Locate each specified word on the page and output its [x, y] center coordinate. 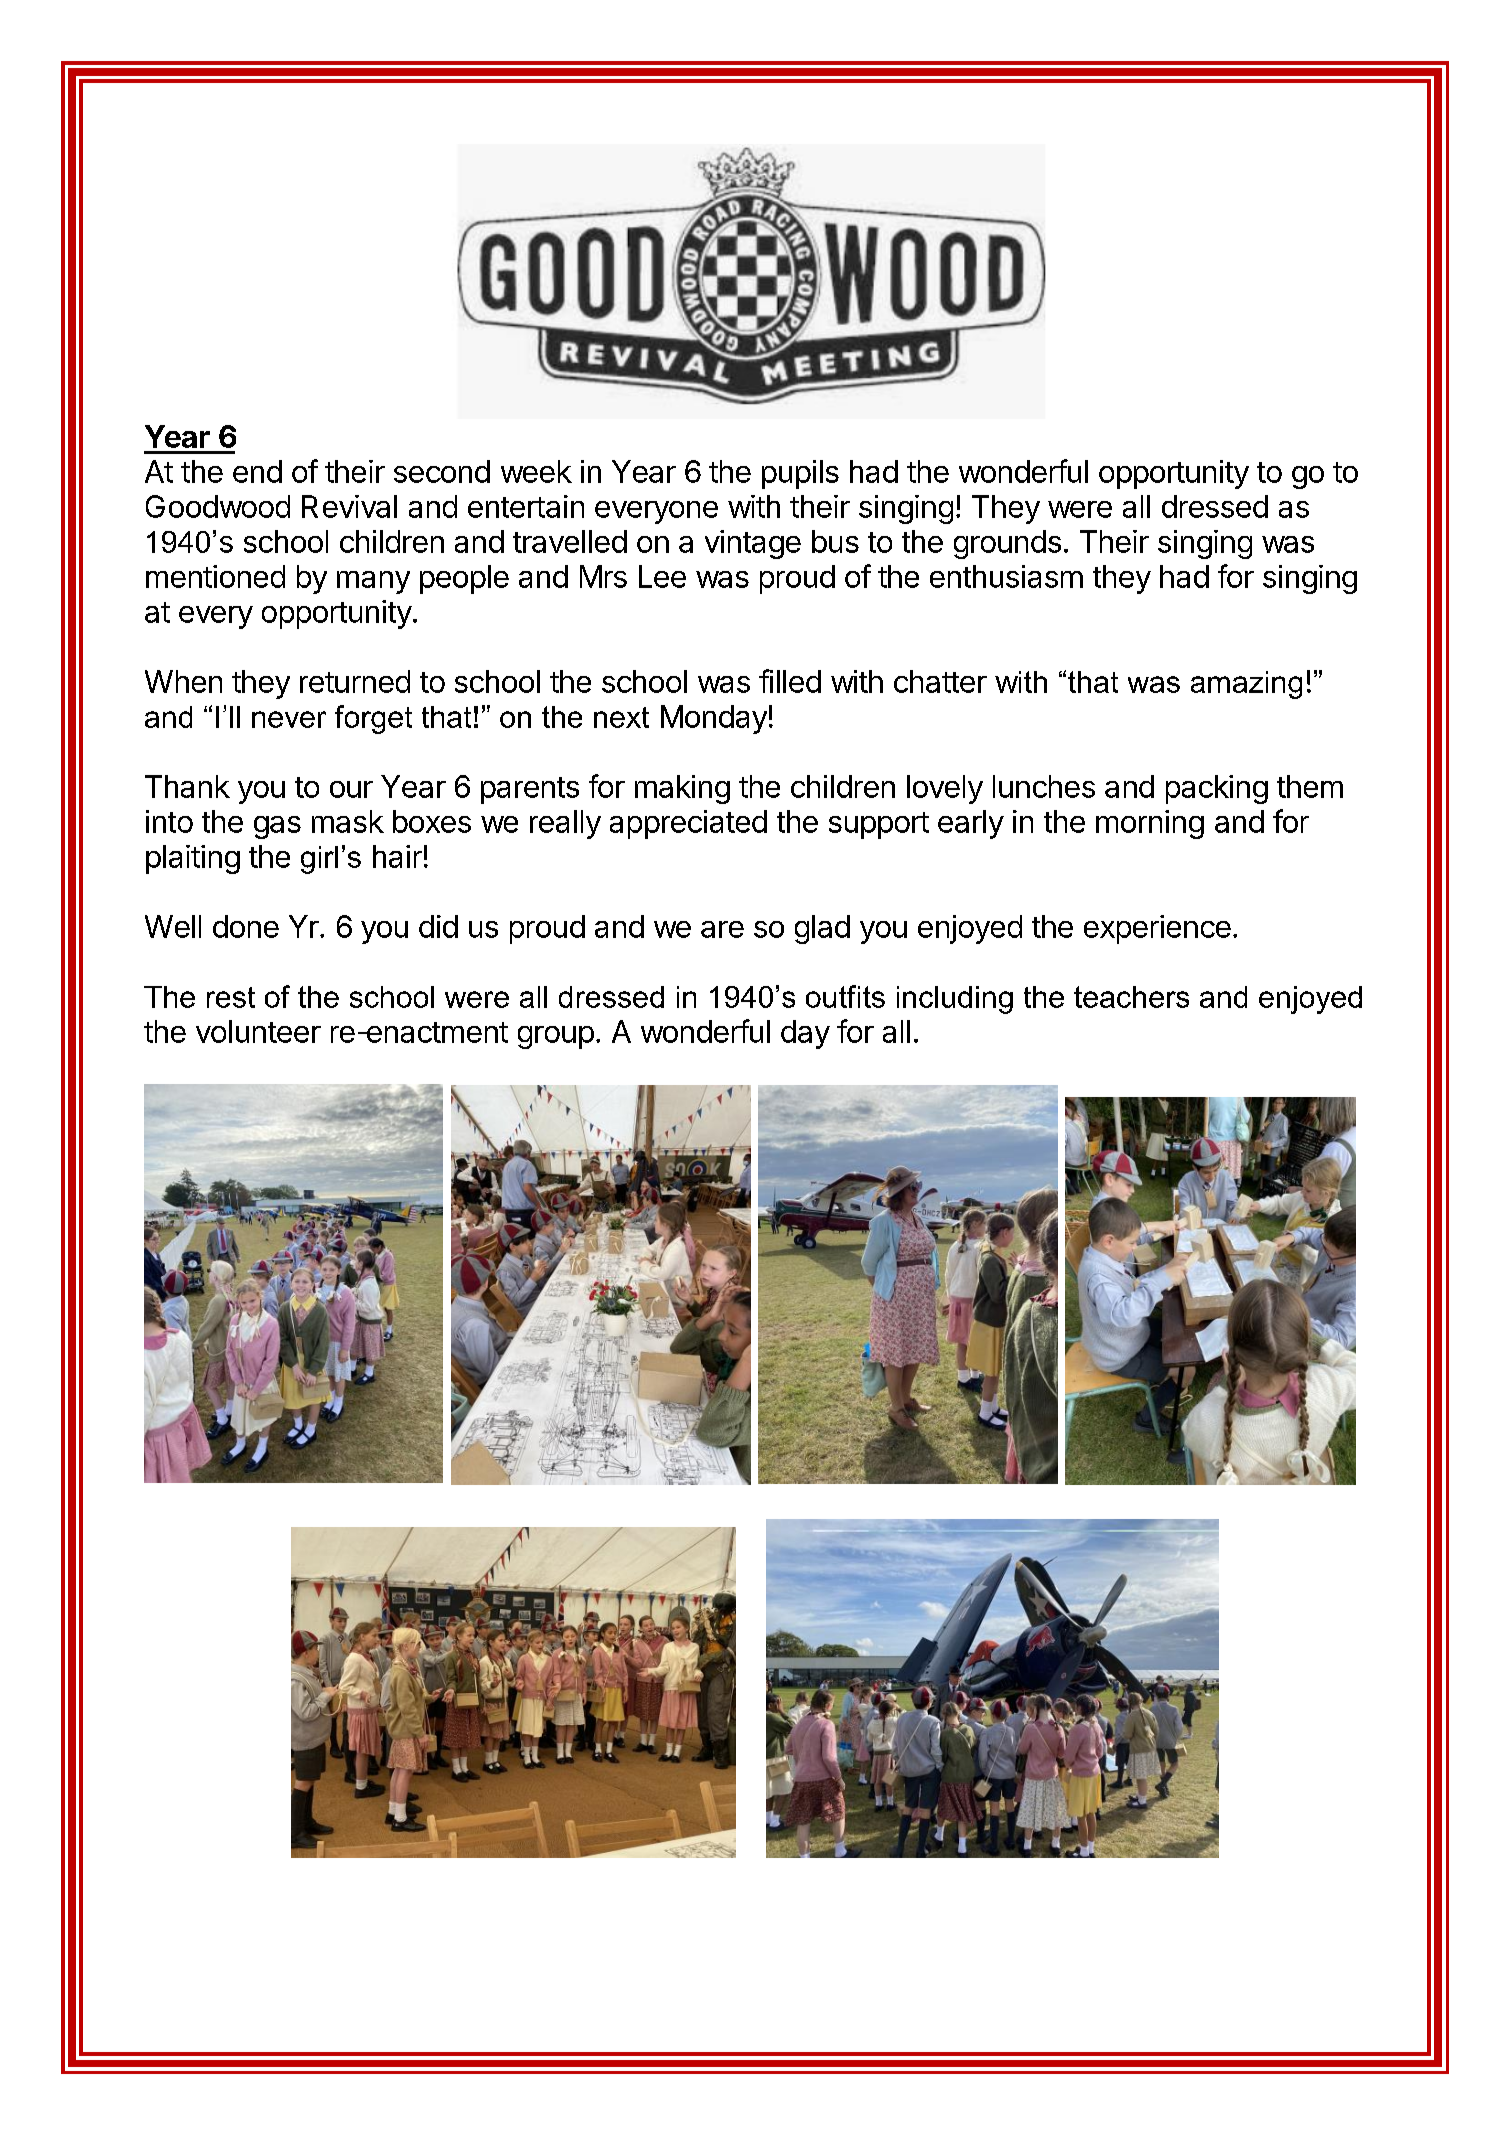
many [373, 582]
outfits [845, 996]
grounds [1007, 544]
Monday [714, 719]
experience [1157, 929]
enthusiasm [1006, 576]
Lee [662, 576]
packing [1217, 789]
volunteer [258, 1031]
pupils [800, 474]
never [289, 719]
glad [822, 929]
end [257, 471]
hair [397, 856]
